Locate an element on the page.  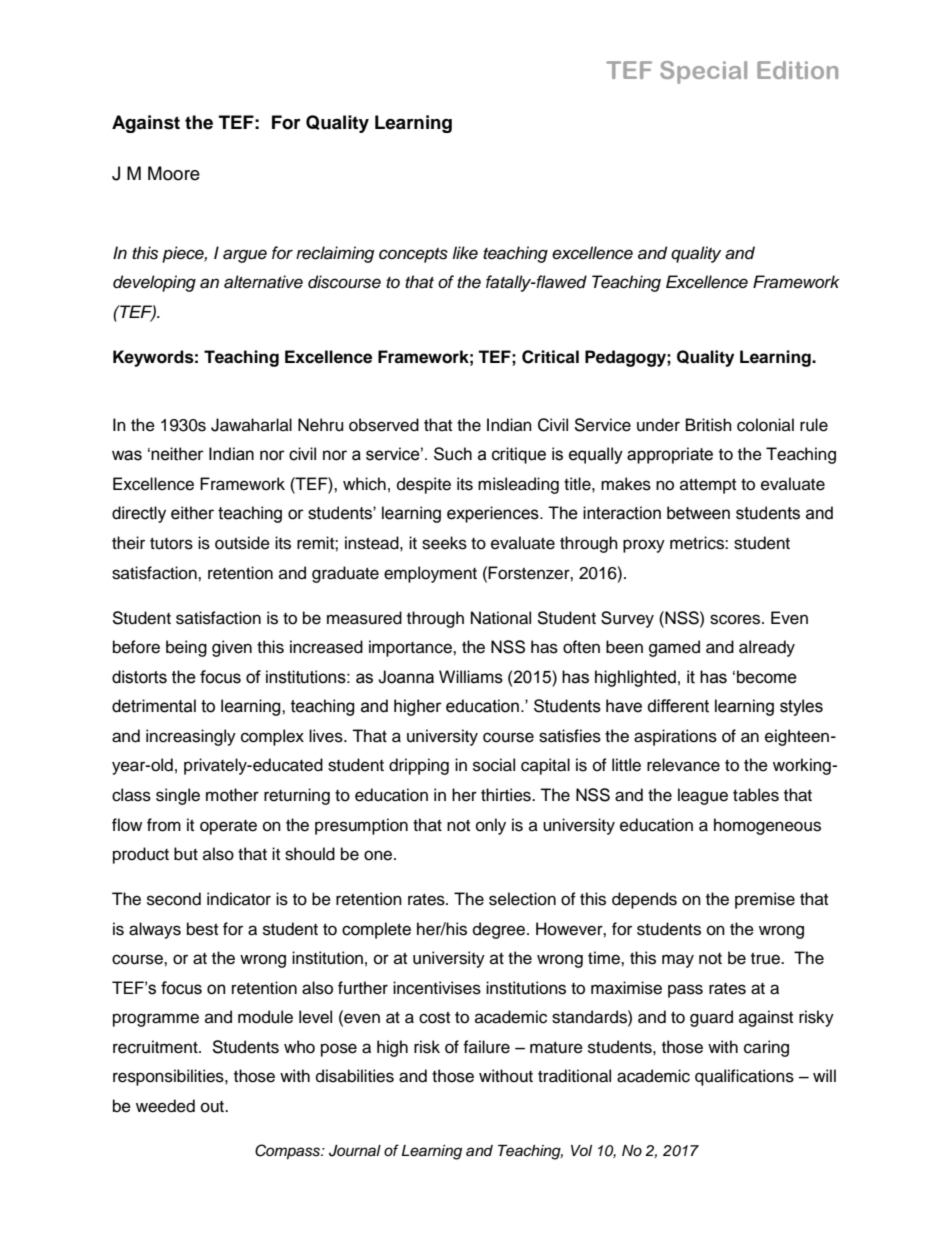
weeded is located at coordinates (165, 1106).
